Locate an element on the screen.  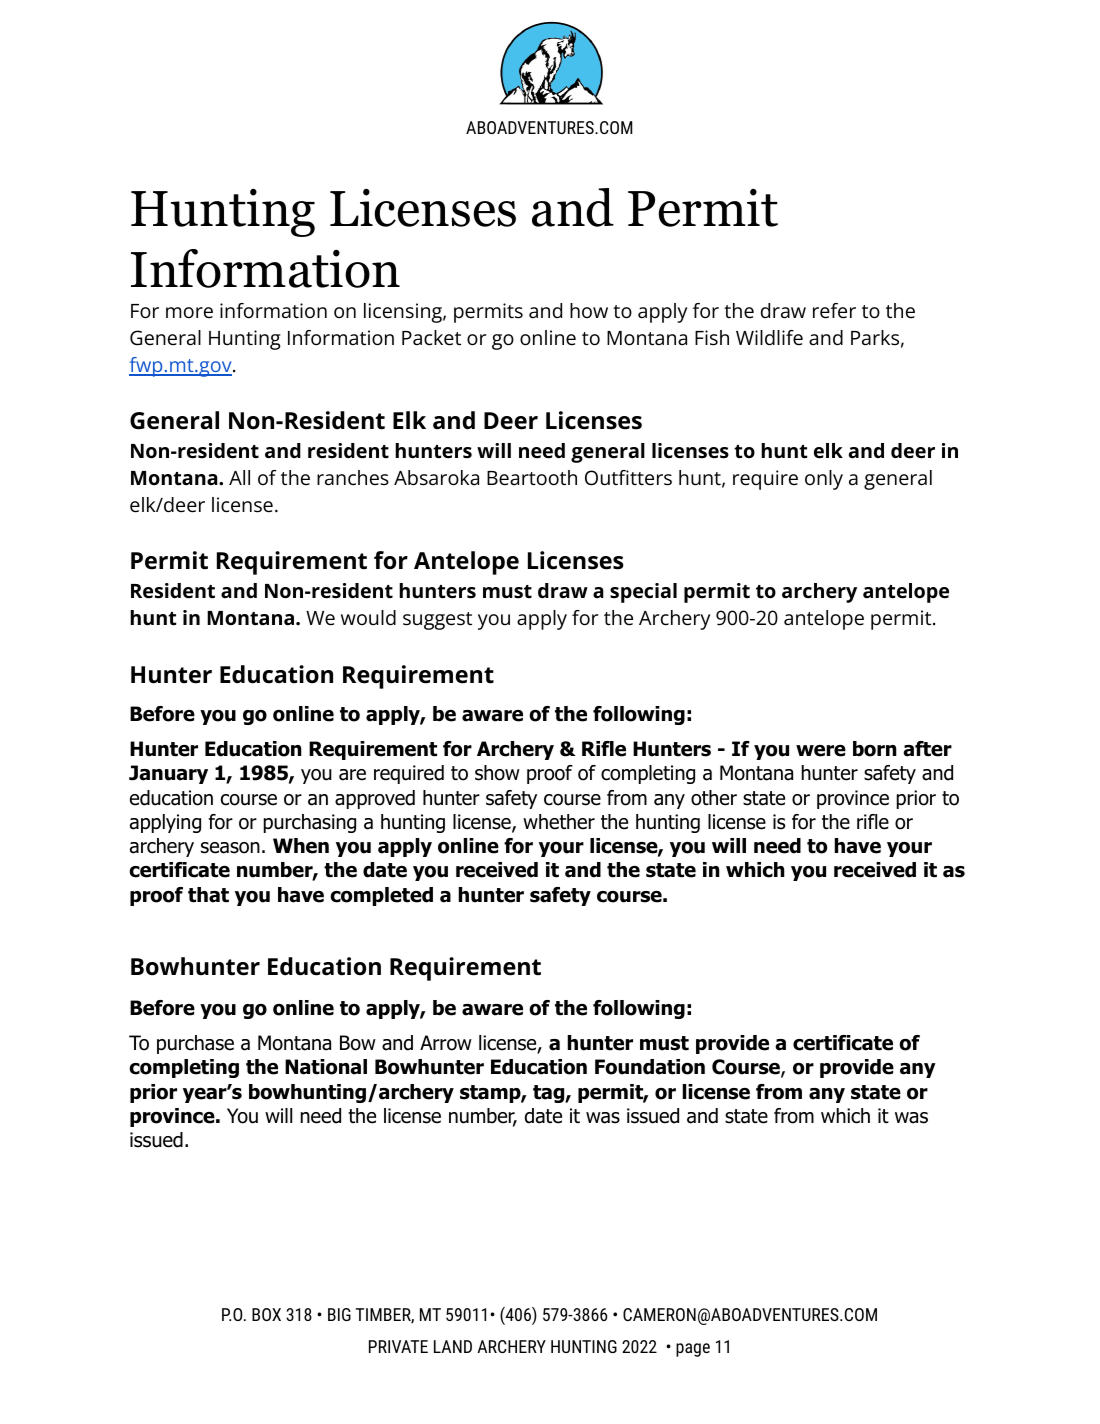
other is located at coordinates (714, 798).
